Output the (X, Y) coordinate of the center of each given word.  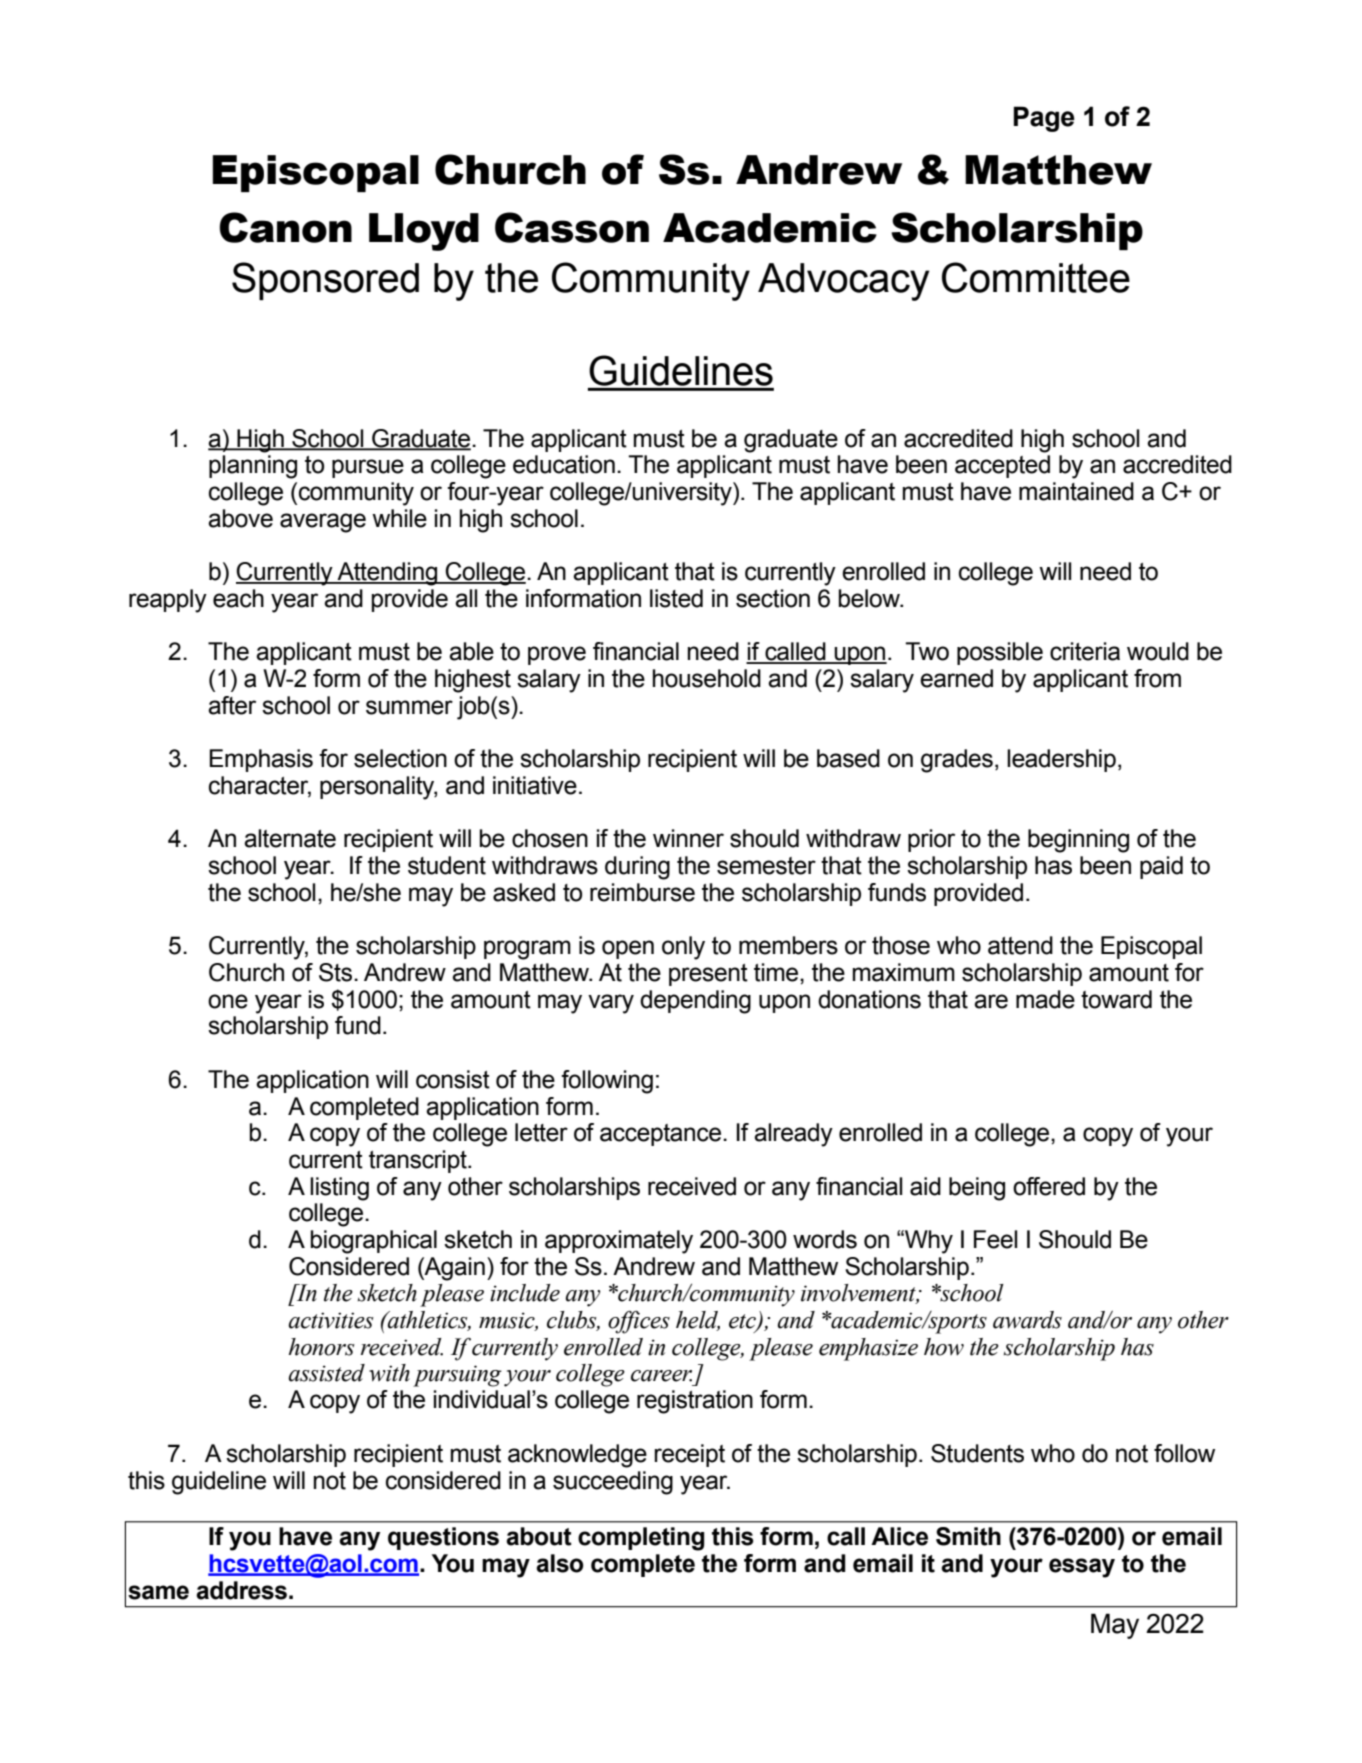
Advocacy (843, 282)
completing (641, 1539)
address (241, 1590)
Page (1044, 119)
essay (1082, 1568)
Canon (285, 227)
